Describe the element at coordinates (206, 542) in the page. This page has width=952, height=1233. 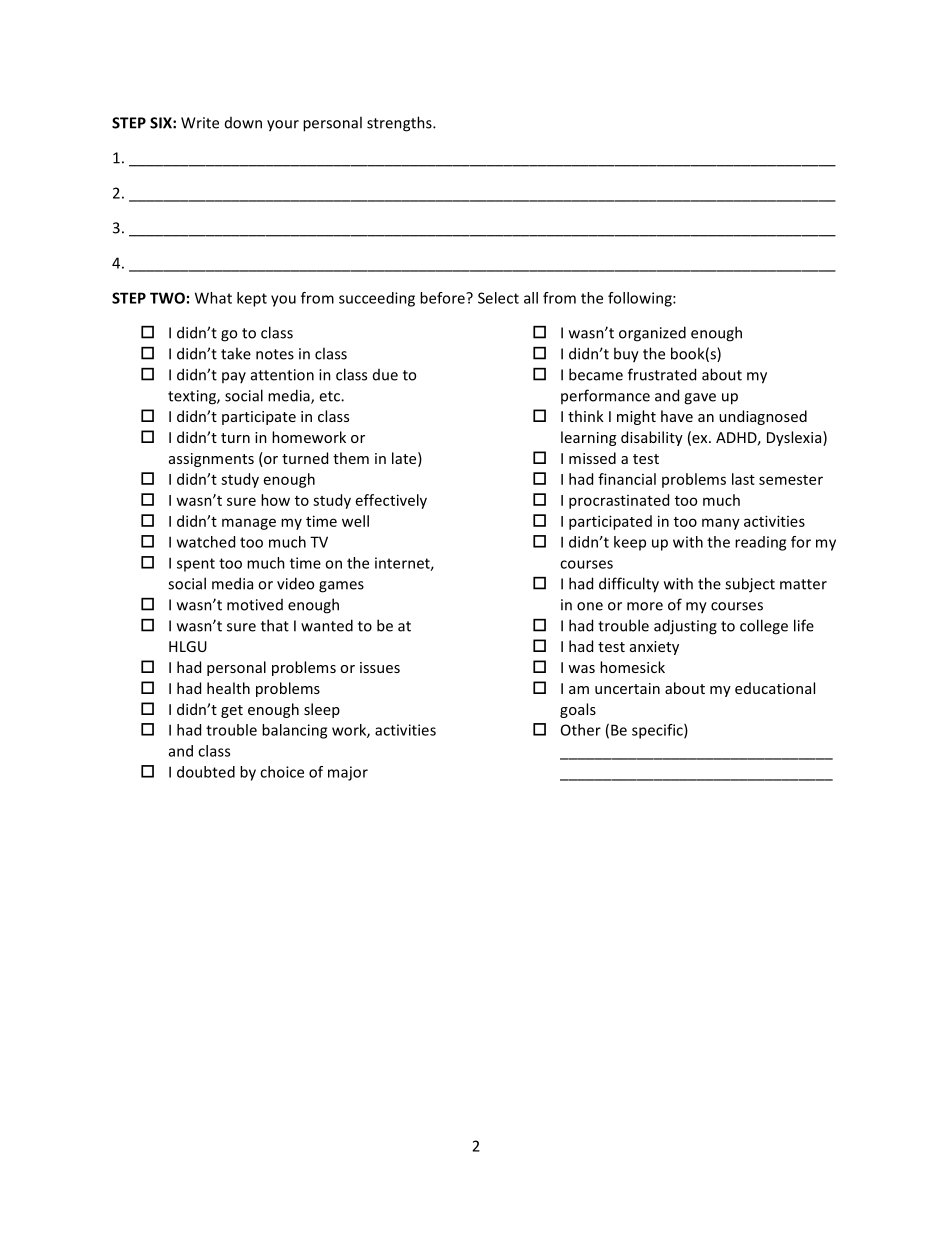
I see `watched` at that location.
